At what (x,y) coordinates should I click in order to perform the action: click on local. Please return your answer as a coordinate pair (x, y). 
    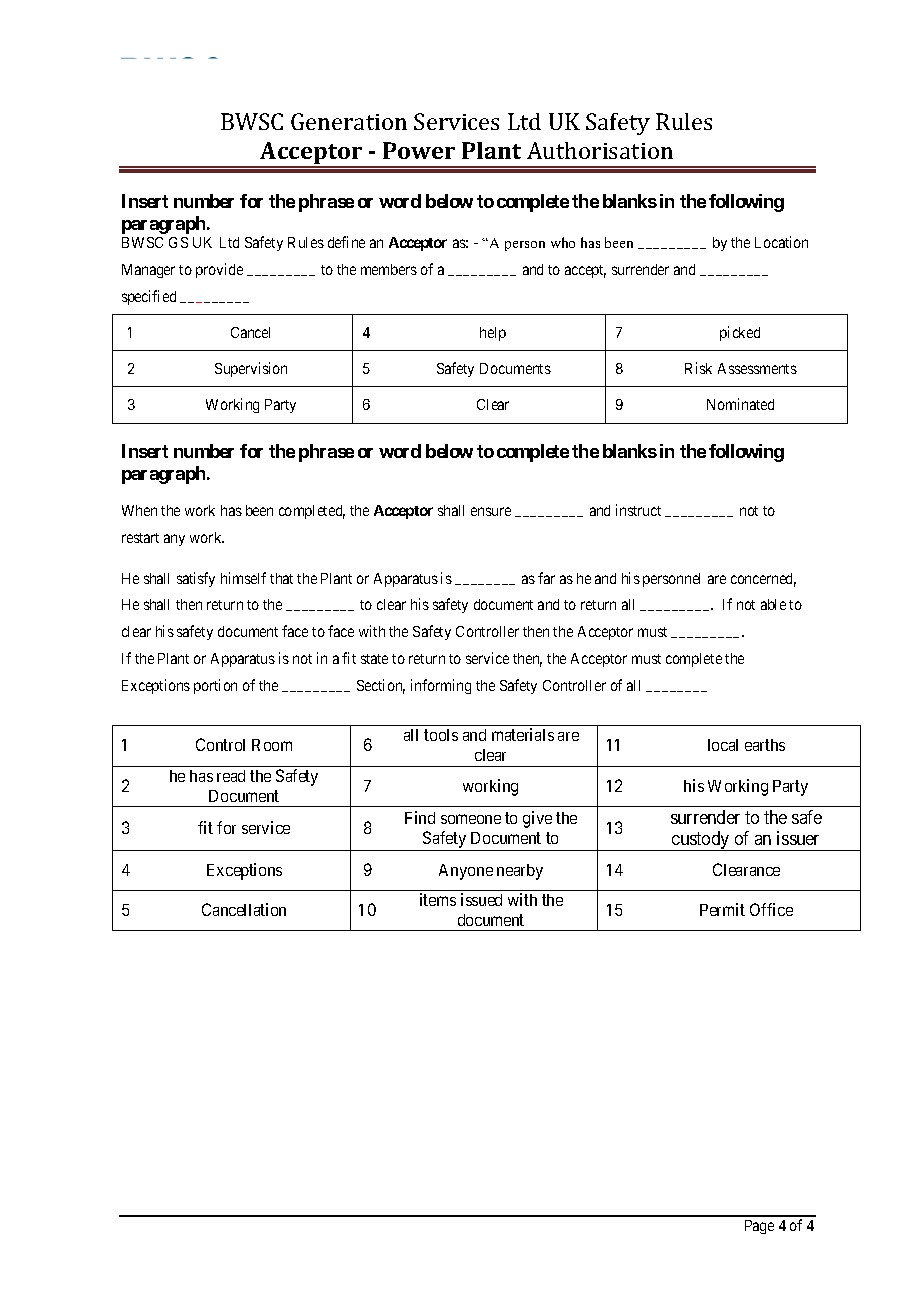
    Looking at the image, I should click on (723, 745).
